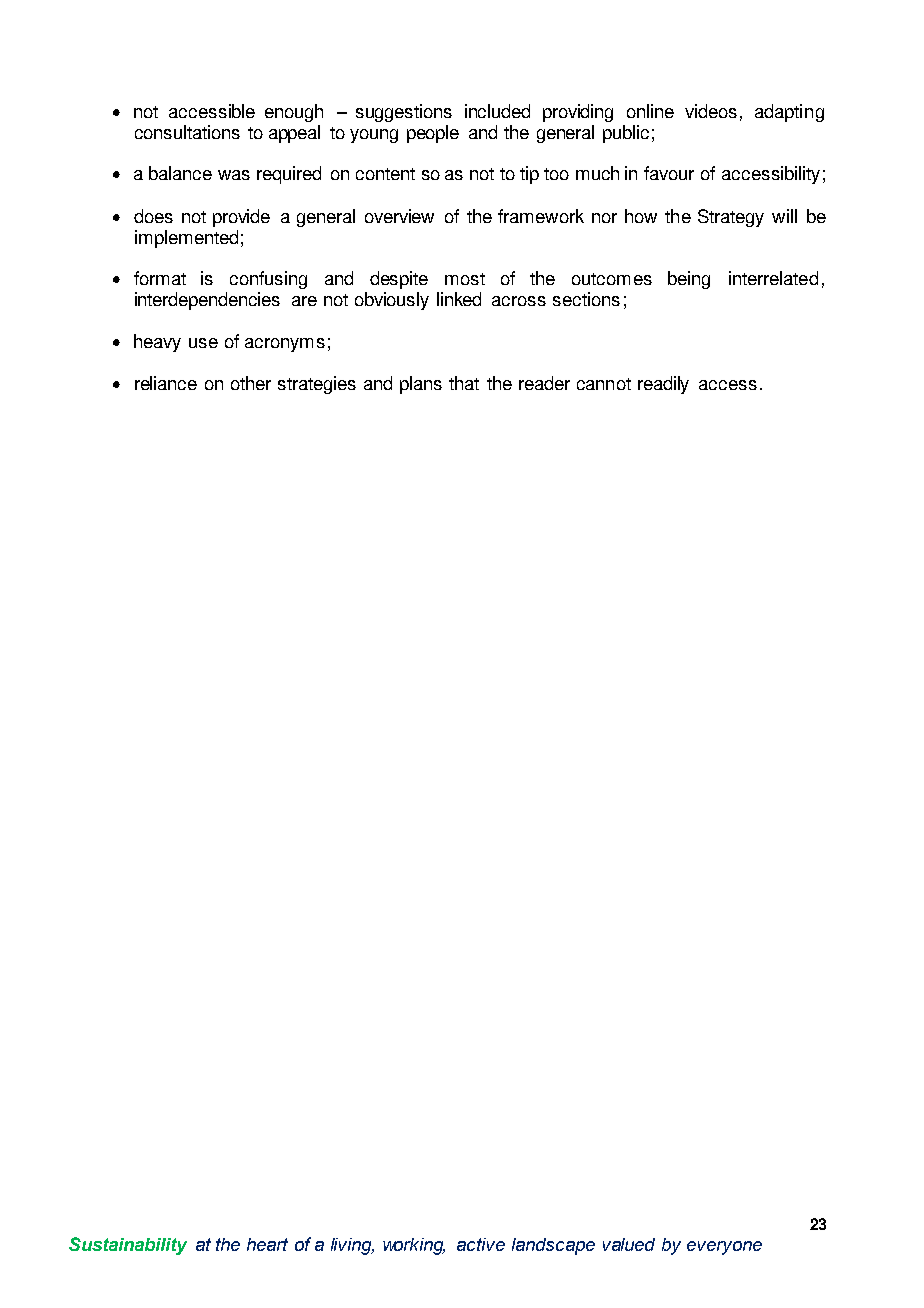 The image size is (924, 1308). What do you see at coordinates (629, 1244) in the document?
I see `valued` at bounding box center [629, 1244].
